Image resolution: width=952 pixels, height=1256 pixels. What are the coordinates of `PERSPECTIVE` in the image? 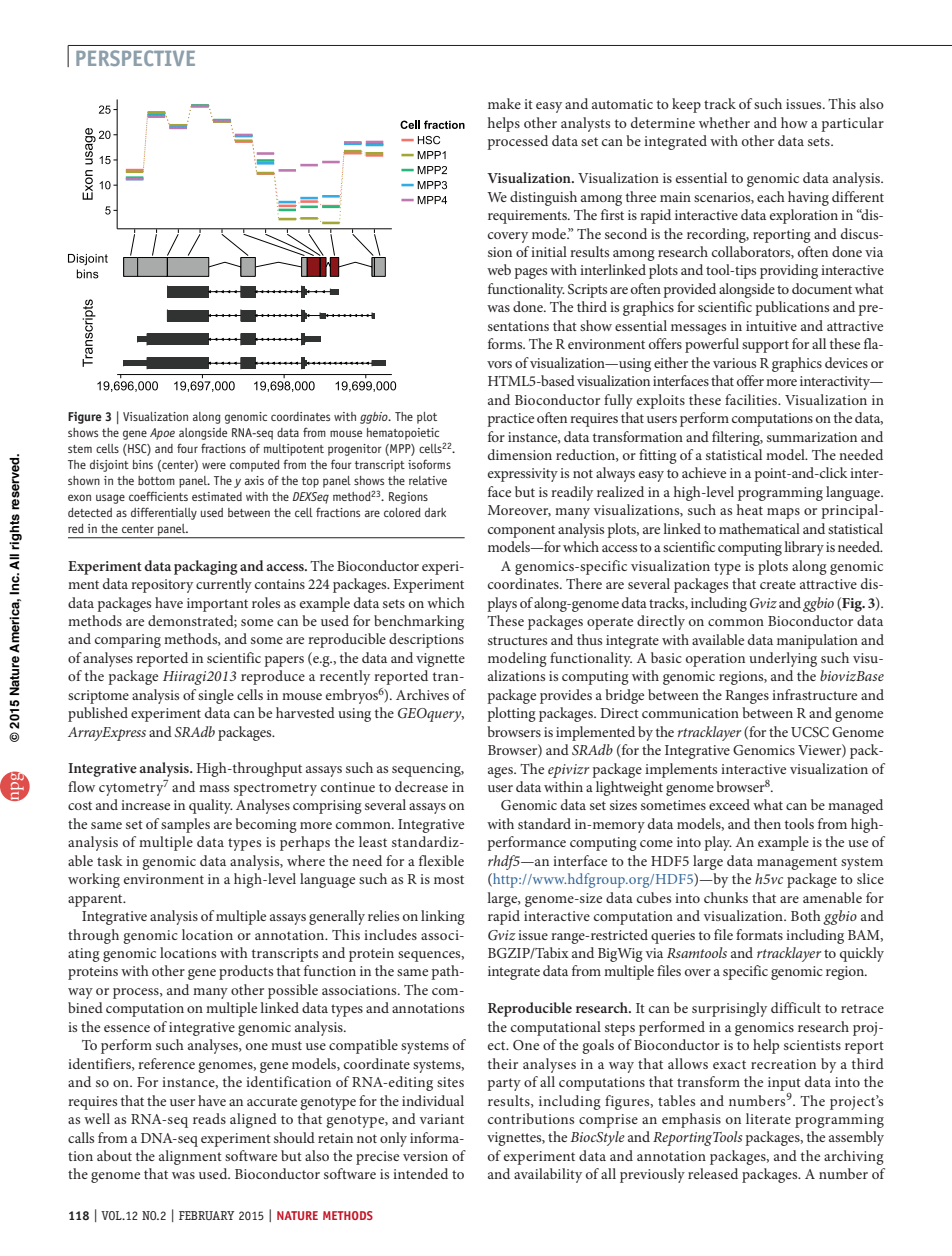 It's located at (135, 58).
